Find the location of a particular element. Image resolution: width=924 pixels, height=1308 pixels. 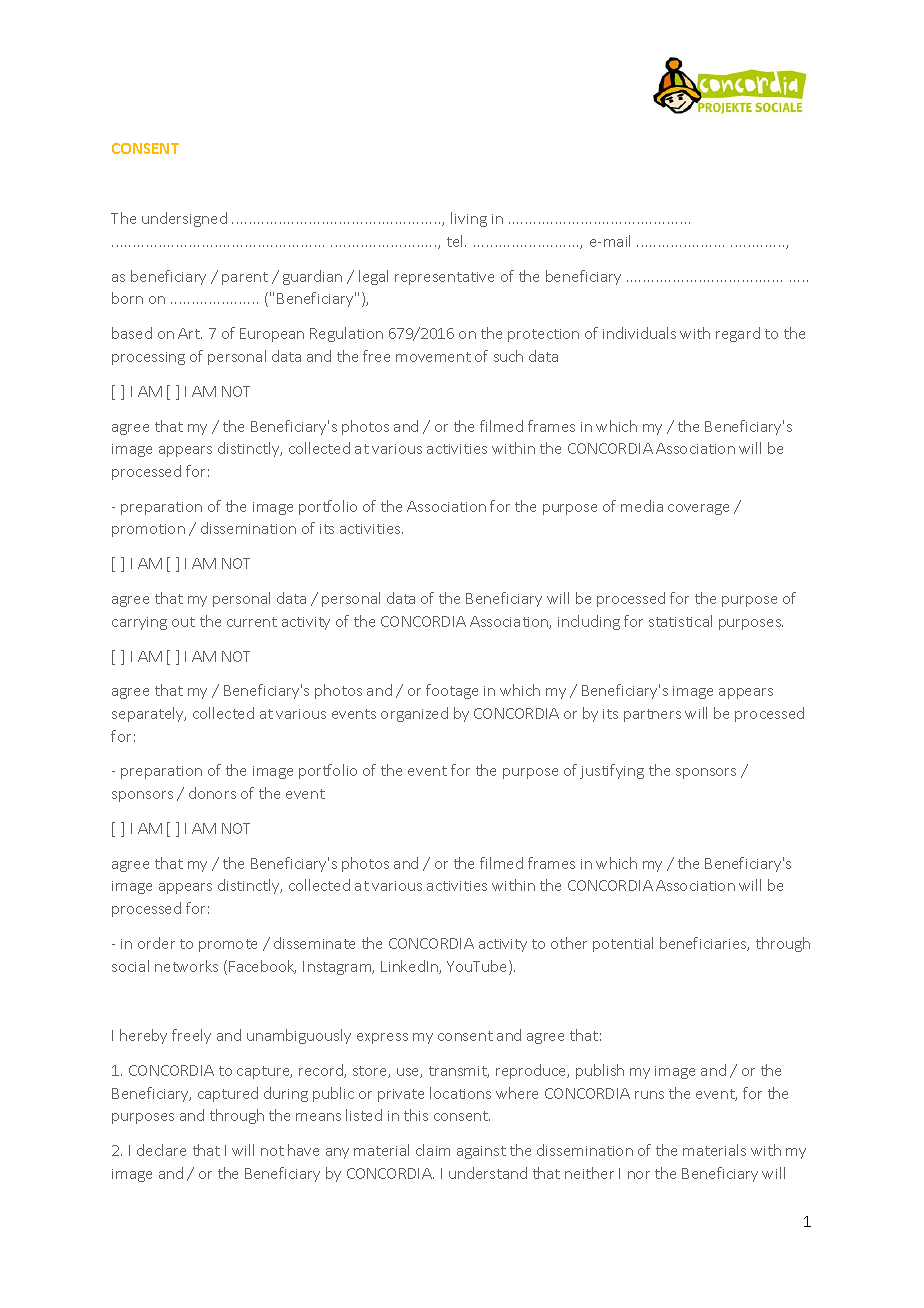

individuals is located at coordinates (639, 333).
